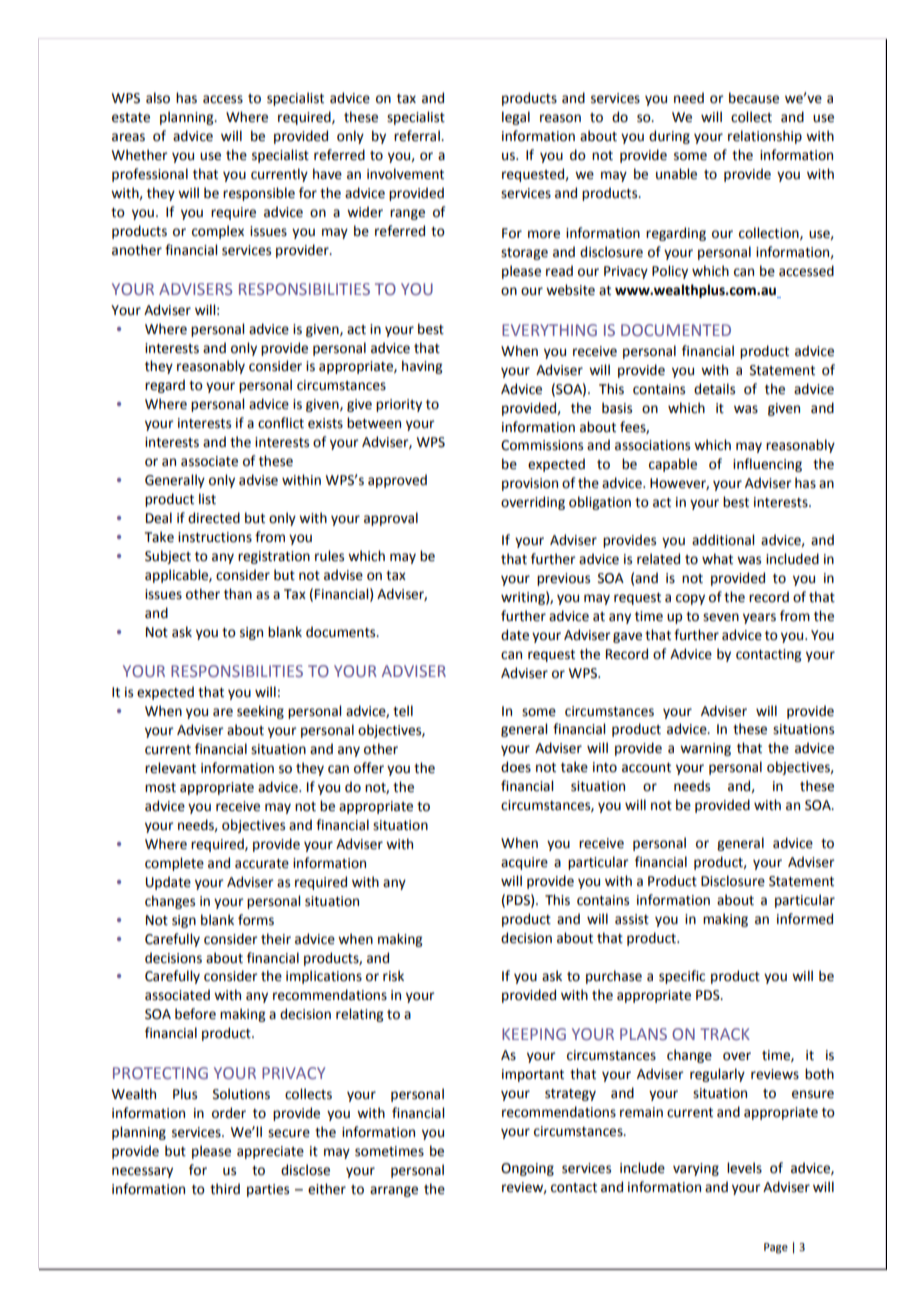  I want to click on complete, so click(174, 864).
